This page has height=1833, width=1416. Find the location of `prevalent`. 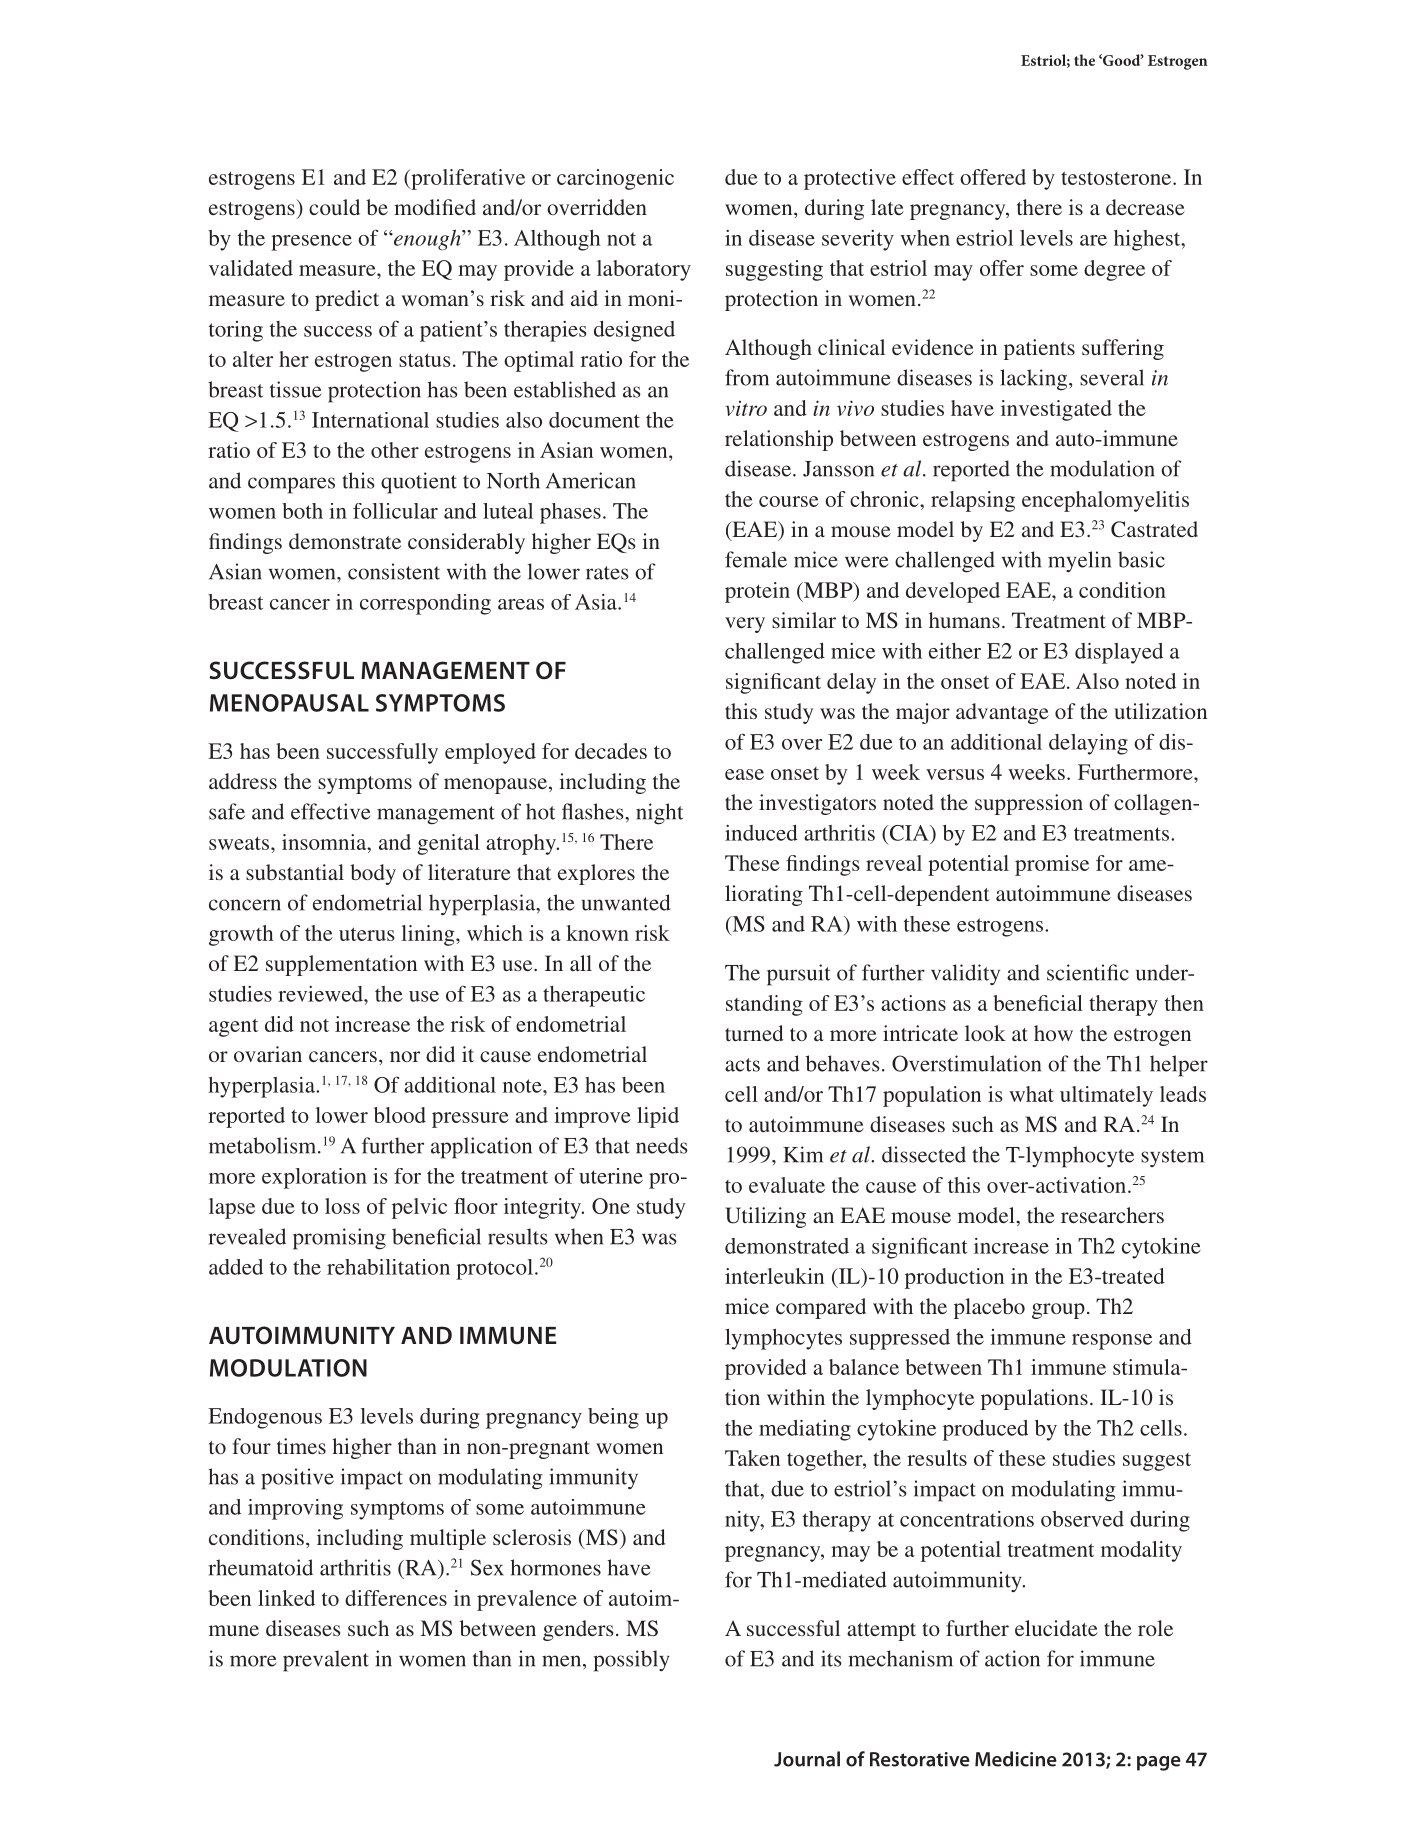

prevalent is located at coordinates (326, 1661).
